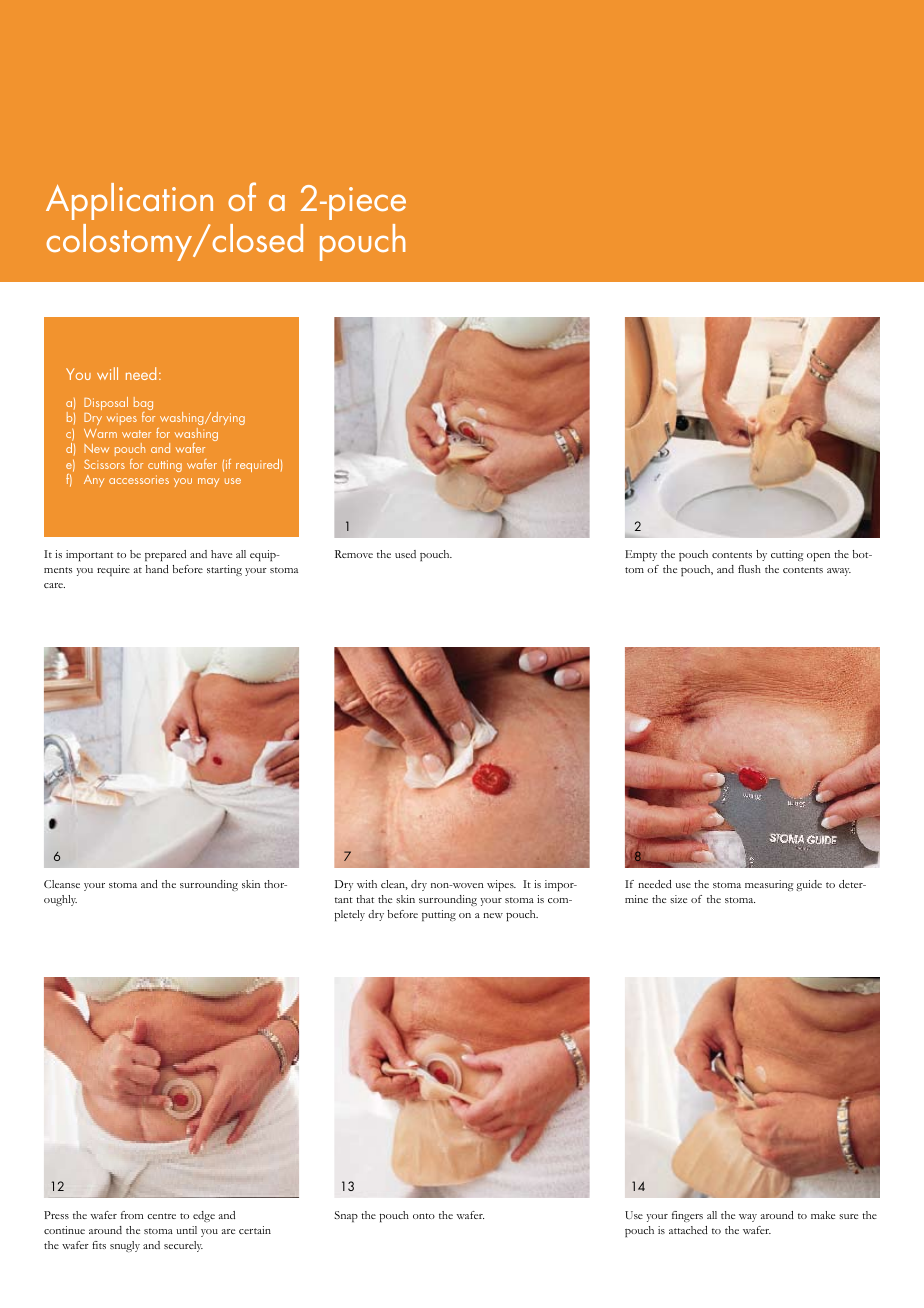 This screenshot has height=1308, width=924. What do you see at coordinates (367, 884) in the screenshot?
I see `with` at bounding box center [367, 884].
